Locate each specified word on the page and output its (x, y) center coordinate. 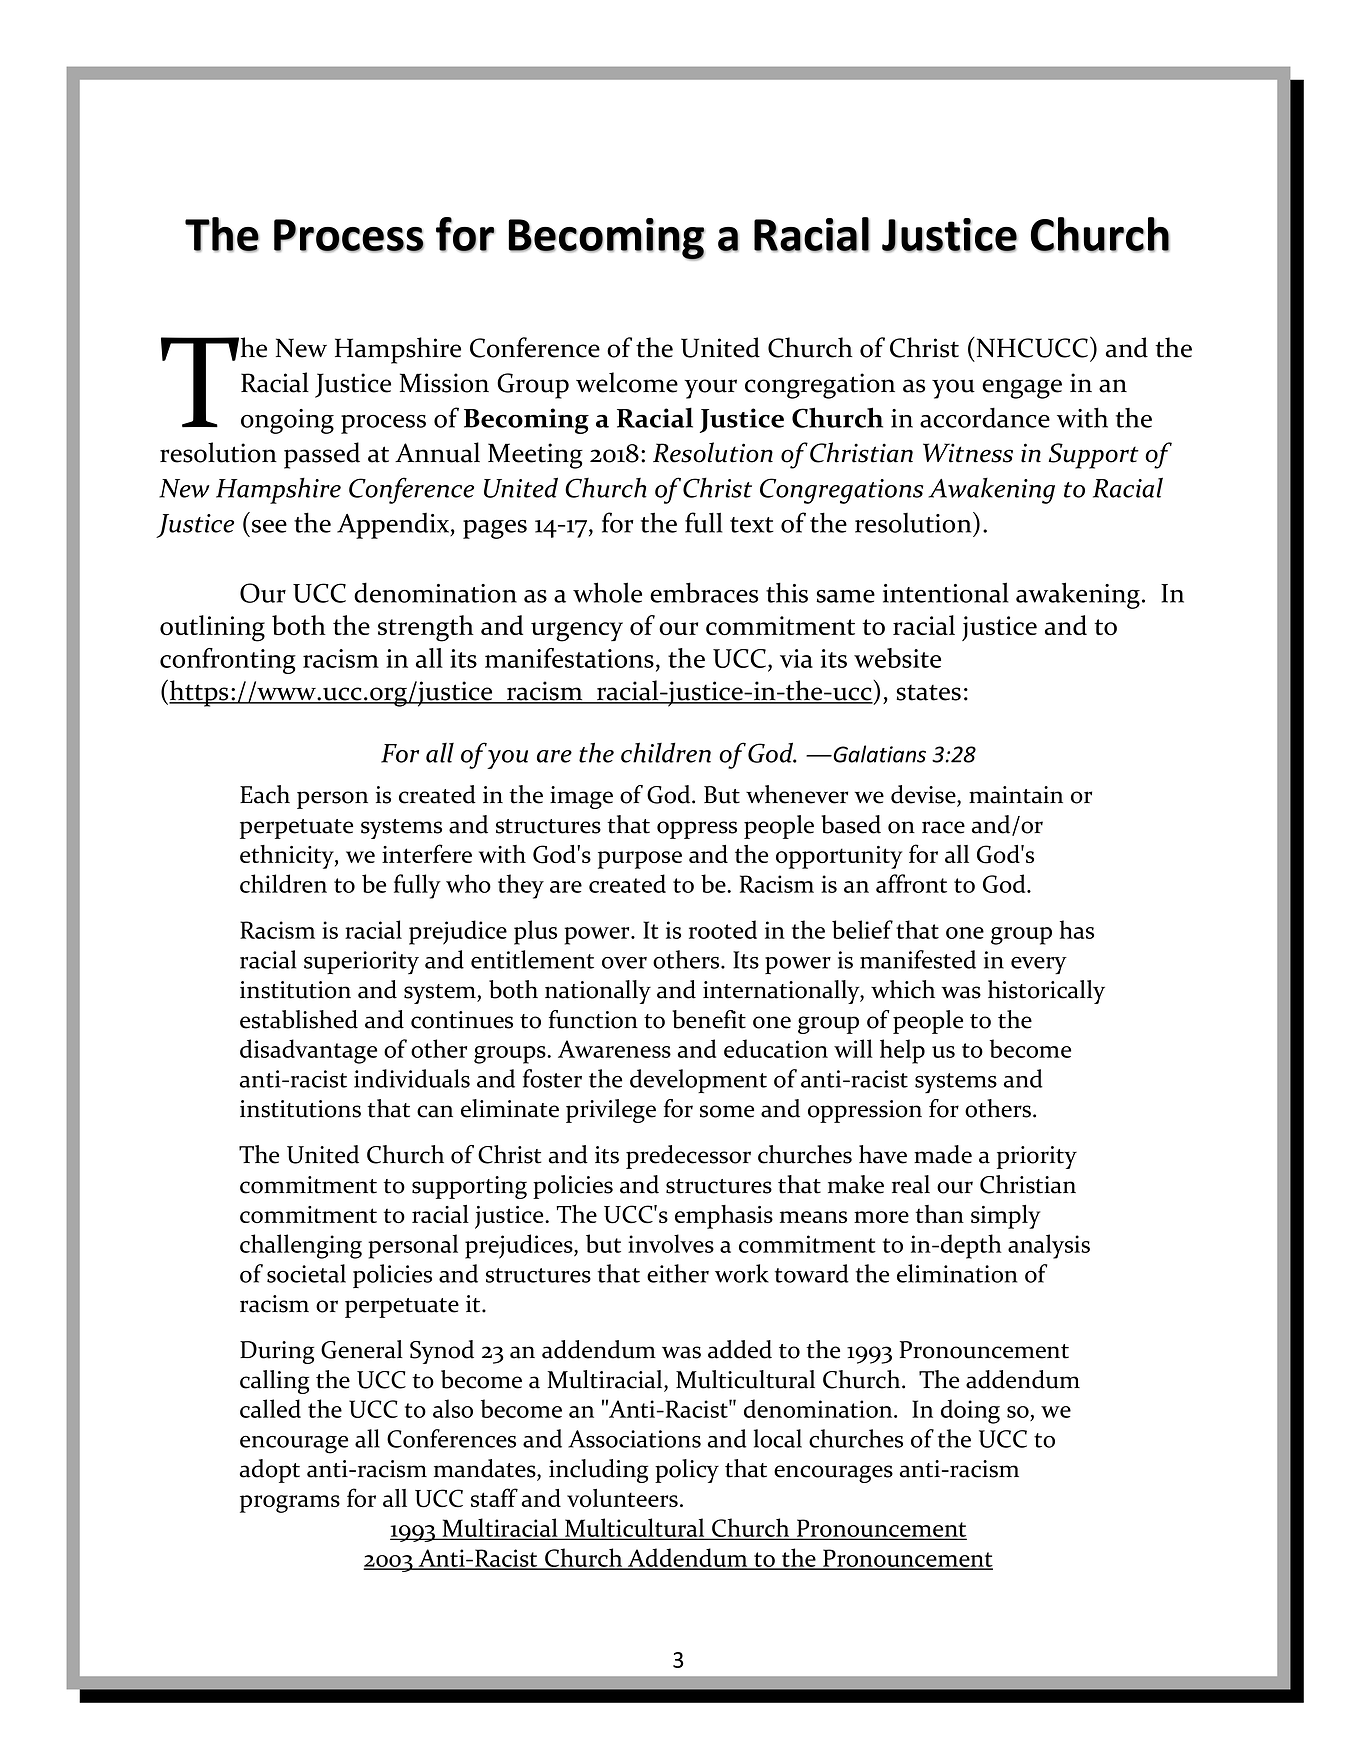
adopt (270, 1471)
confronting (228, 661)
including (598, 1471)
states (929, 693)
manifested (918, 959)
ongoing (287, 421)
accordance (985, 417)
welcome (627, 382)
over (624, 963)
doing (970, 1411)
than (940, 1214)
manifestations (569, 658)
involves (671, 1243)
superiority (361, 962)
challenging (301, 1246)
